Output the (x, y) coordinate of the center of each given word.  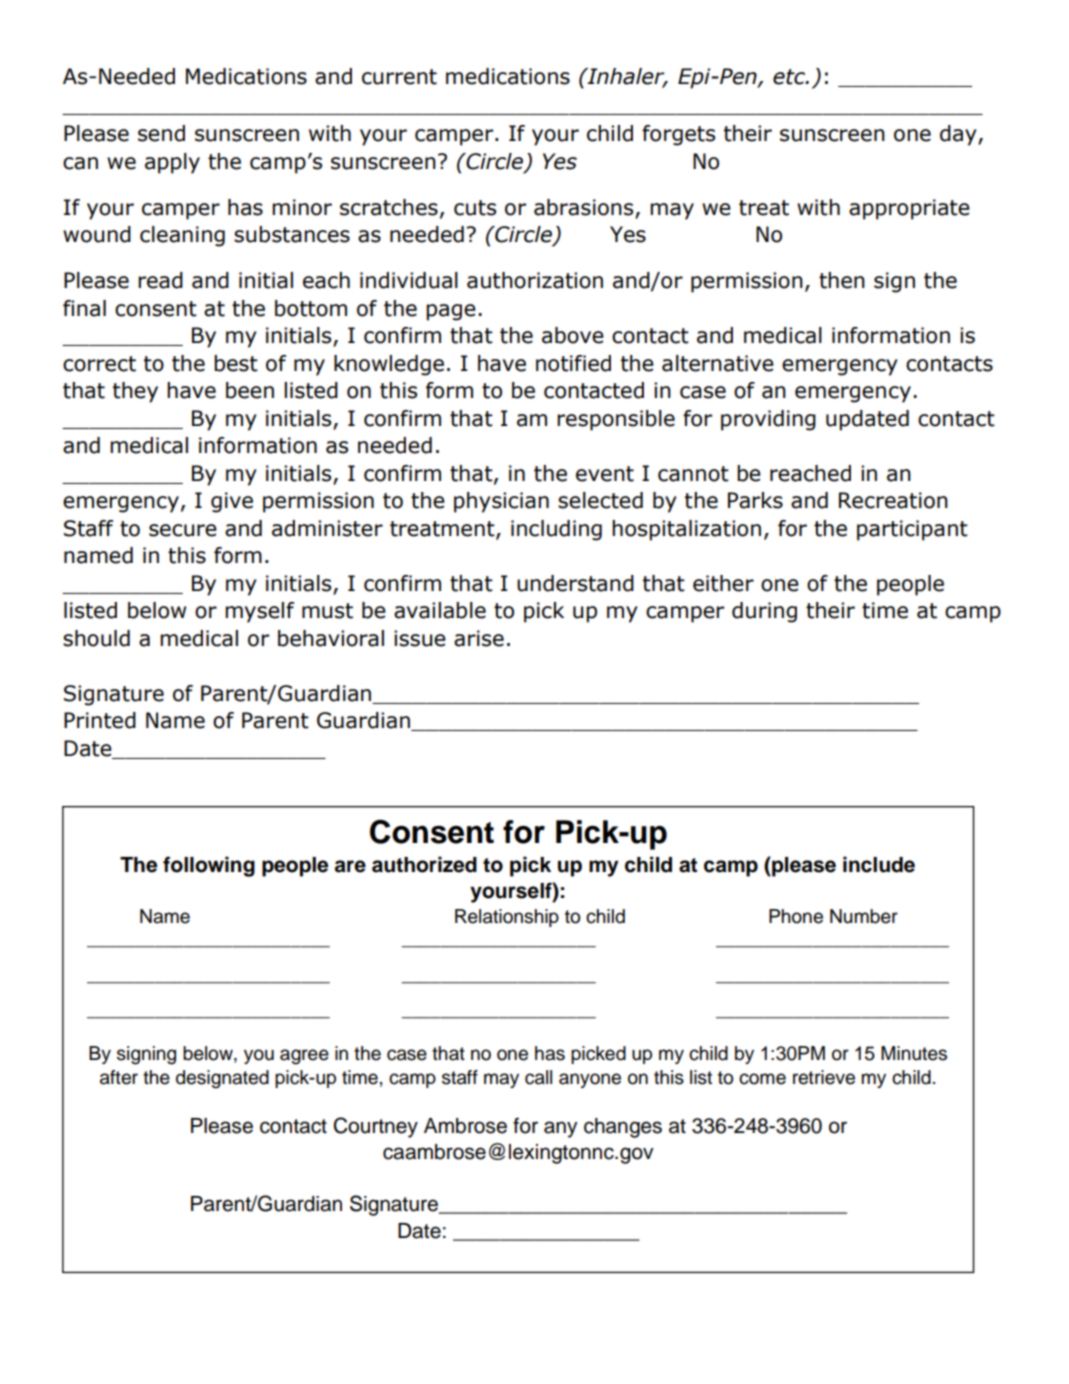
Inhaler (626, 77)
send (161, 133)
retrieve (824, 1077)
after (119, 1077)
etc (790, 77)
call (538, 1077)
